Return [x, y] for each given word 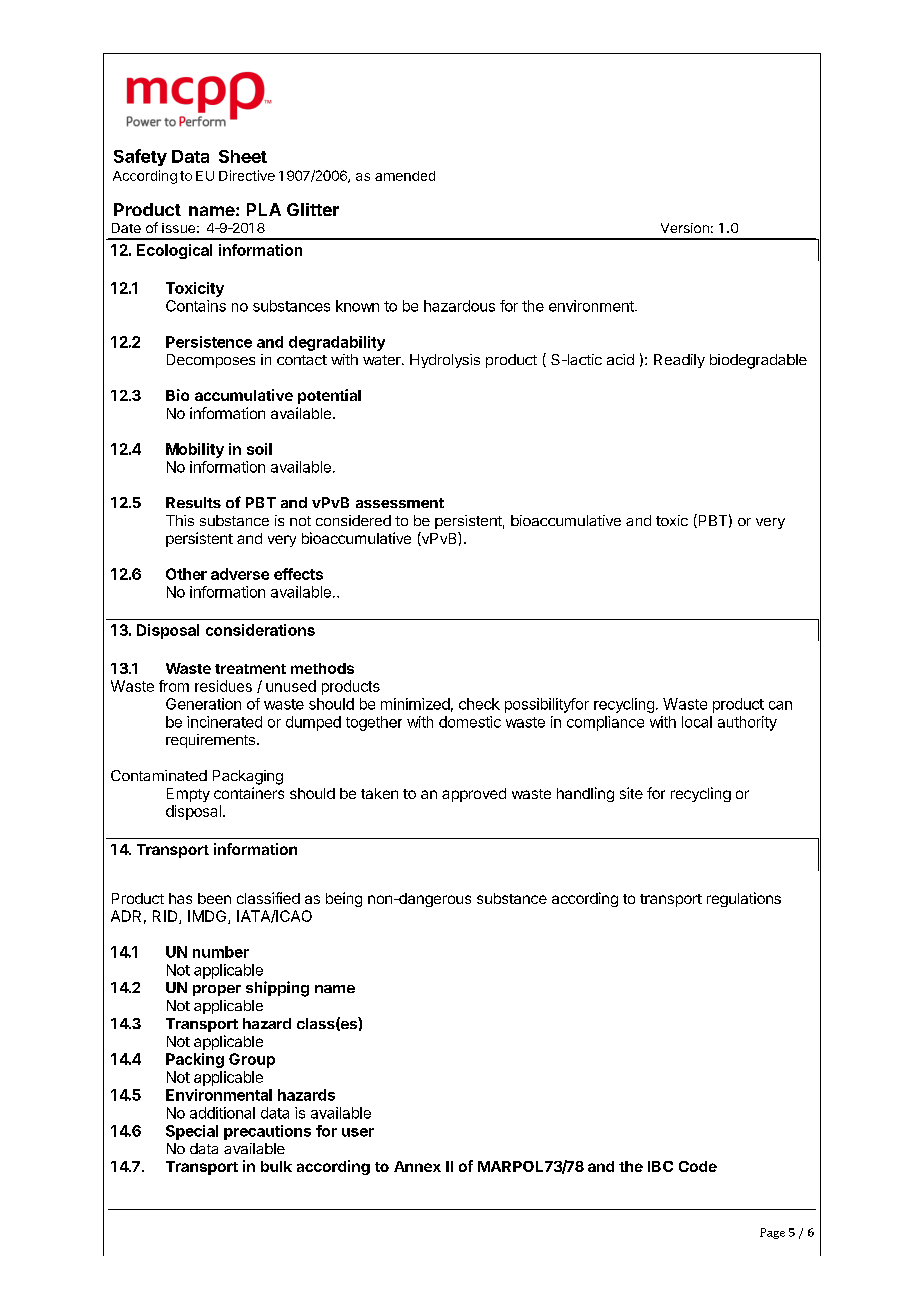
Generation [203, 704]
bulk [276, 1166]
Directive [247, 175]
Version [685, 228]
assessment [400, 503]
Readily [679, 361]
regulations [744, 899]
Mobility [195, 450]
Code [698, 1166]
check [479, 704]
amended [405, 176]
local [697, 722]
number [221, 952]
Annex [417, 1166]
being [344, 899]
